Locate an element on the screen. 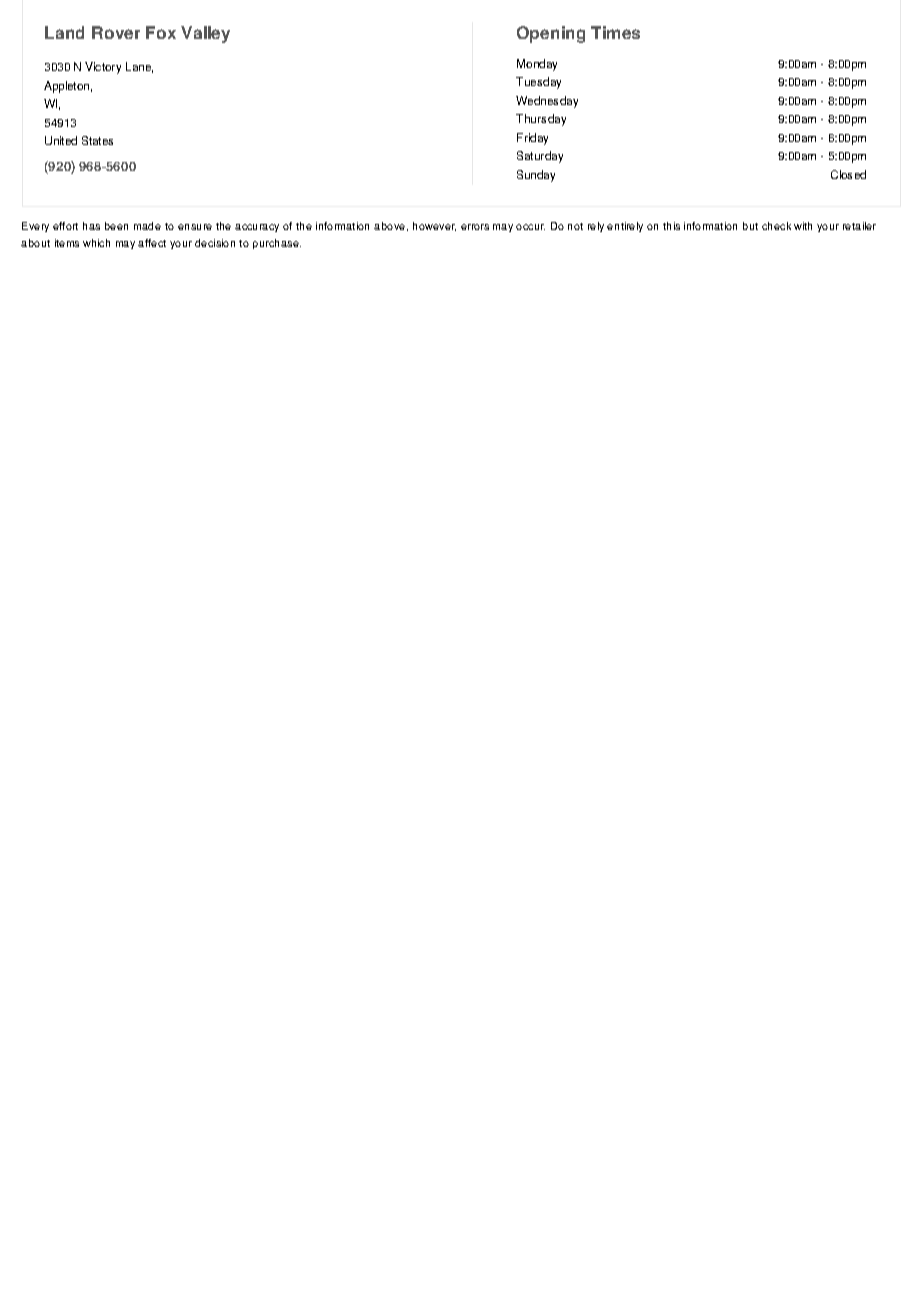 The width and height of the screenshot is (924, 1308). States is located at coordinates (97, 140).
